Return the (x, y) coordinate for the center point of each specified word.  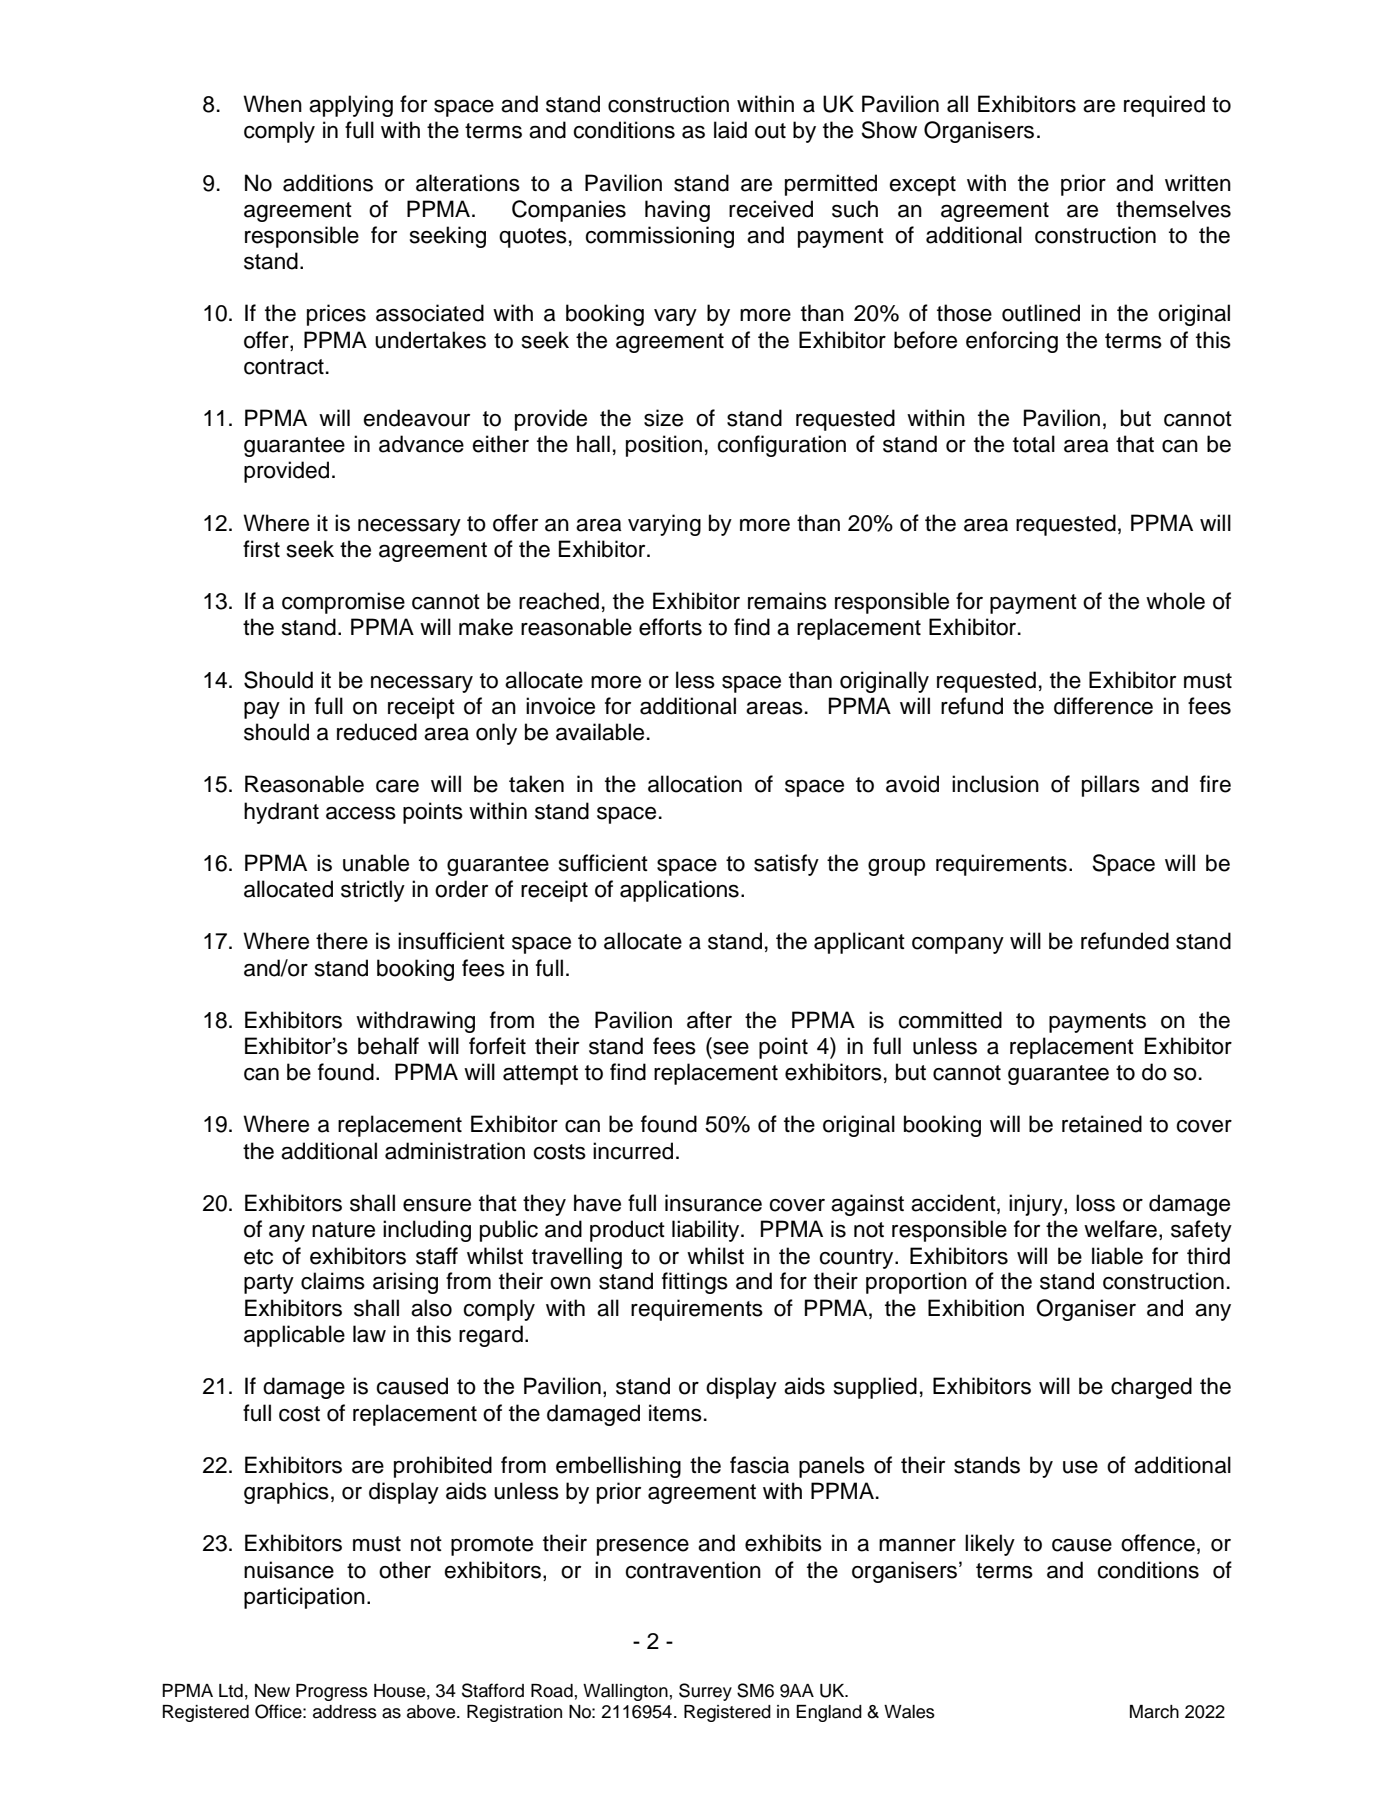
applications (679, 891)
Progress (332, 1692)
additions (328, 183)
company (958, 945)
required (1164, 106)
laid (730, 130)
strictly (373, 891)
